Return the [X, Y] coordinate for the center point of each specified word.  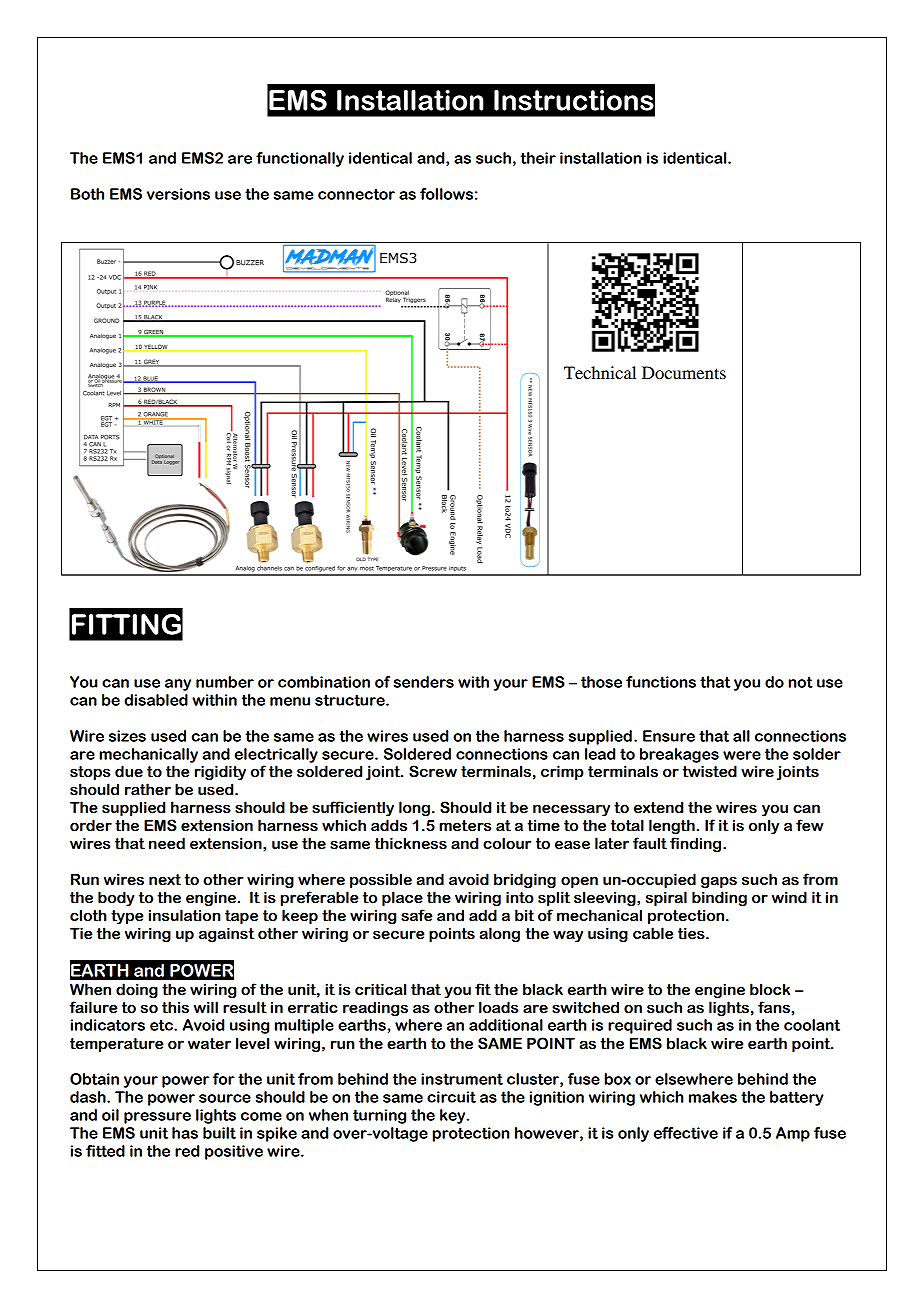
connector [356, 194]
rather [148, 789]
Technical [600, 372]
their [538, 158]
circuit [451, 1097]
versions [178, 194]
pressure [157, 1118]
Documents [684, 372]
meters [465, 826]
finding [697, 844]
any [178, 685]
